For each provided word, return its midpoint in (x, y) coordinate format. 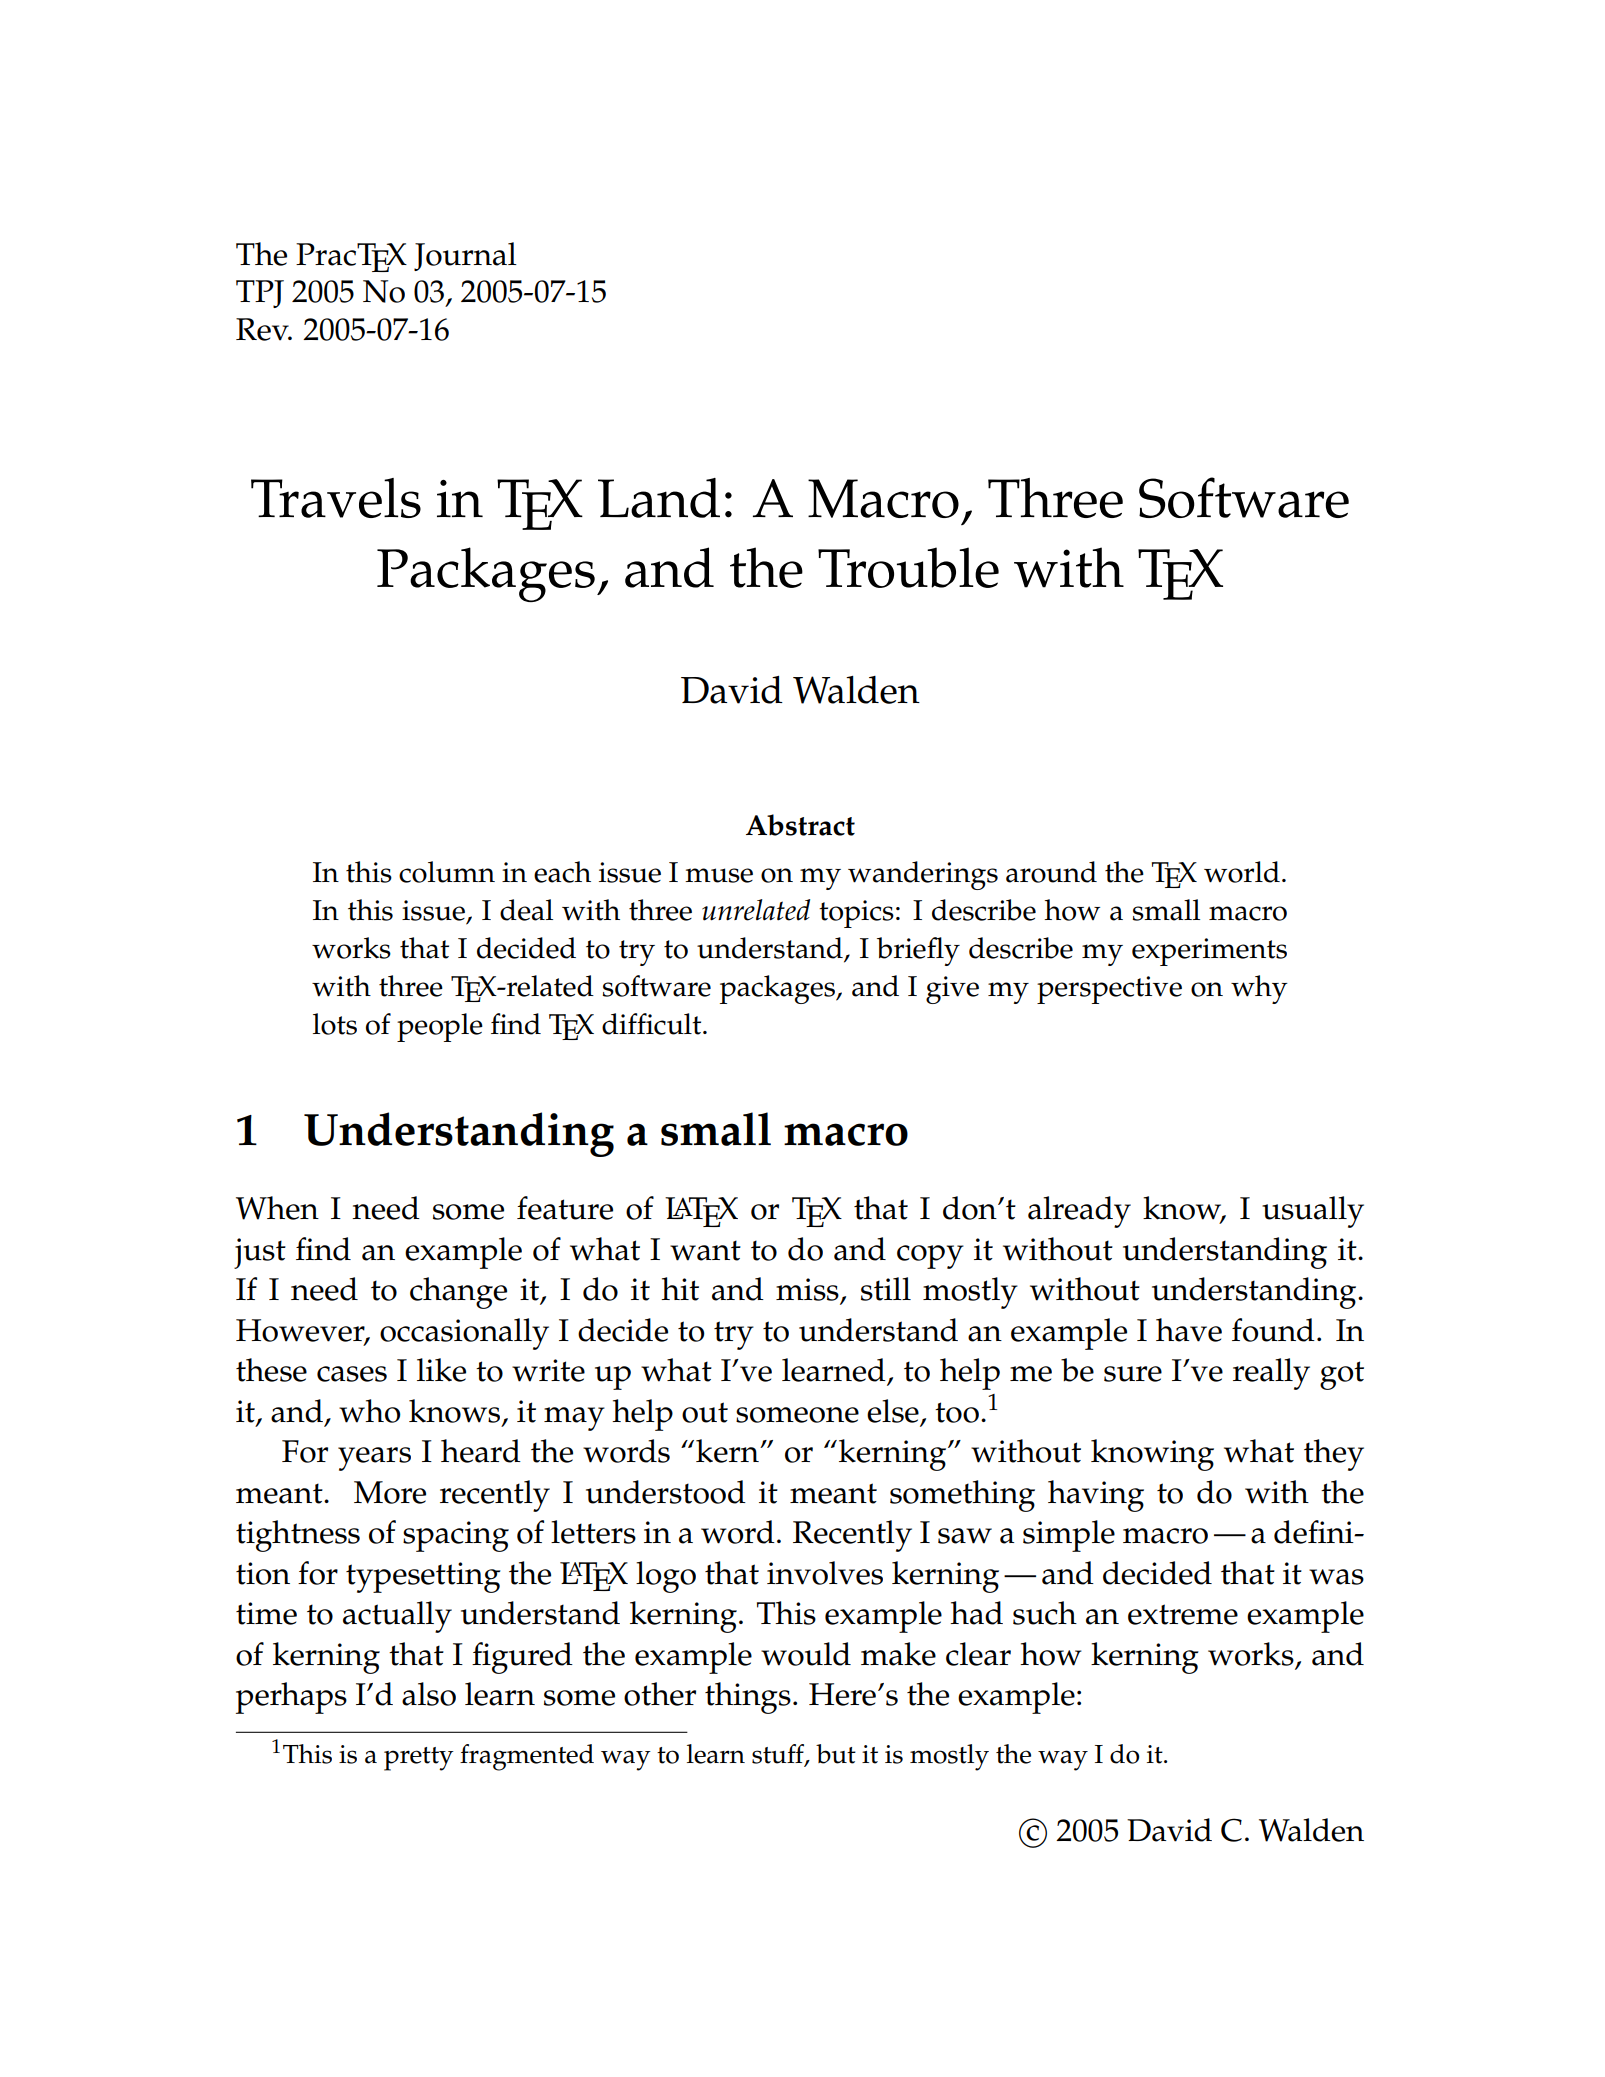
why (1259, 989)
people (440, 1027)
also (429, 1694)
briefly (918, 951)
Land (659, 498)
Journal (465, 256)
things (748, 1698)
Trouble (908, 567)
